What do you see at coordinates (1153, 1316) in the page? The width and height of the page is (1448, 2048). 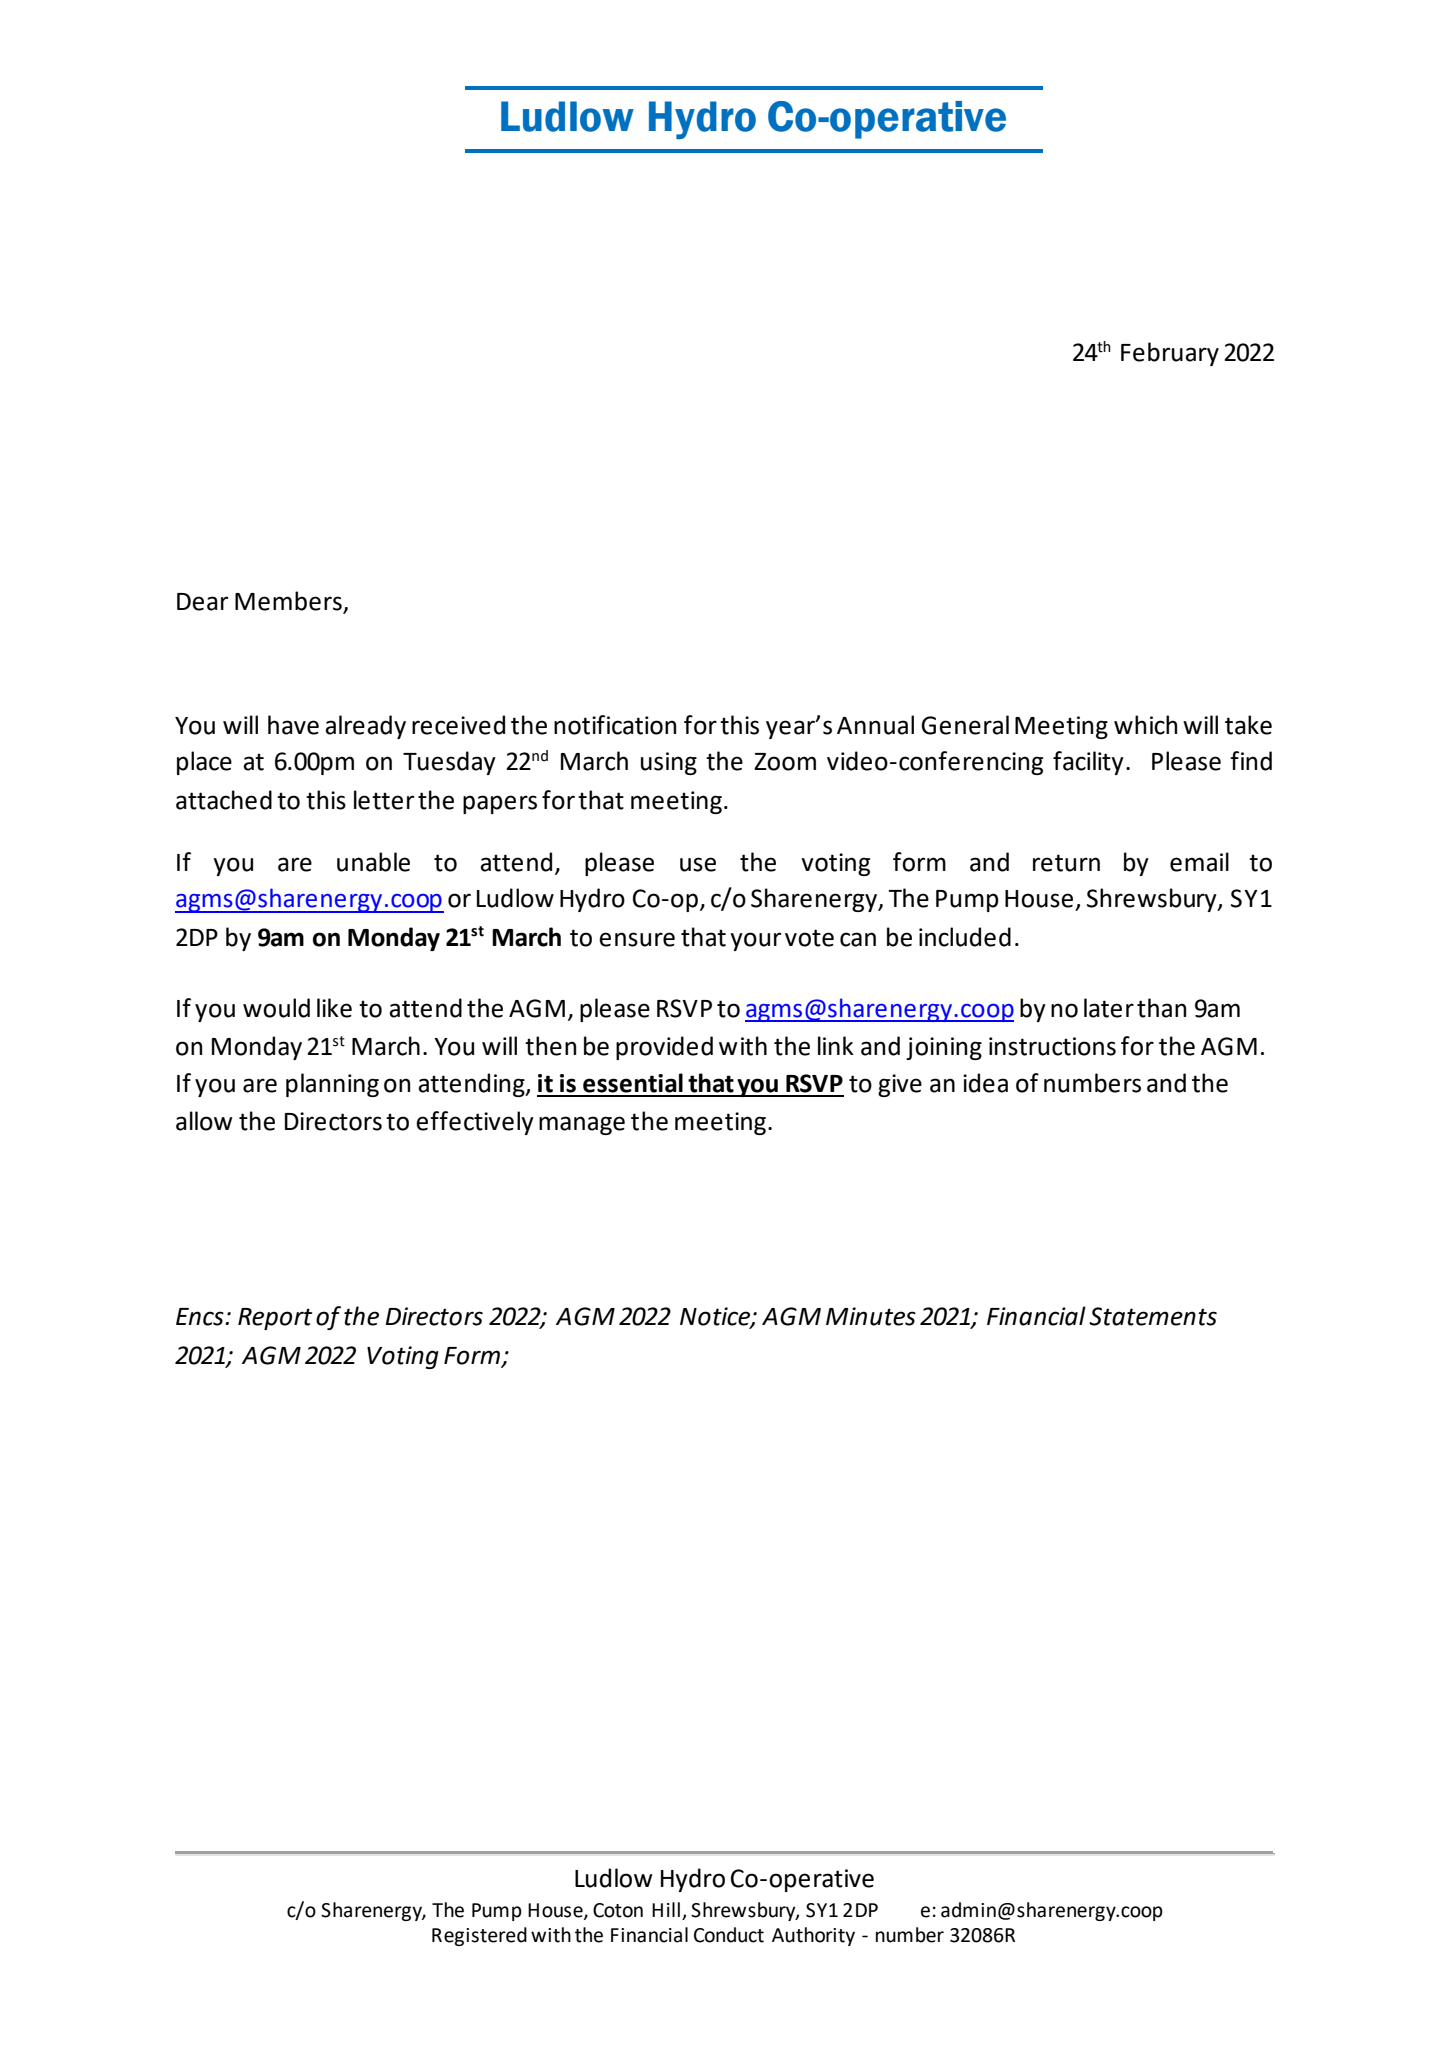 I see `Statements` at bounding box center [1153, 1316].
